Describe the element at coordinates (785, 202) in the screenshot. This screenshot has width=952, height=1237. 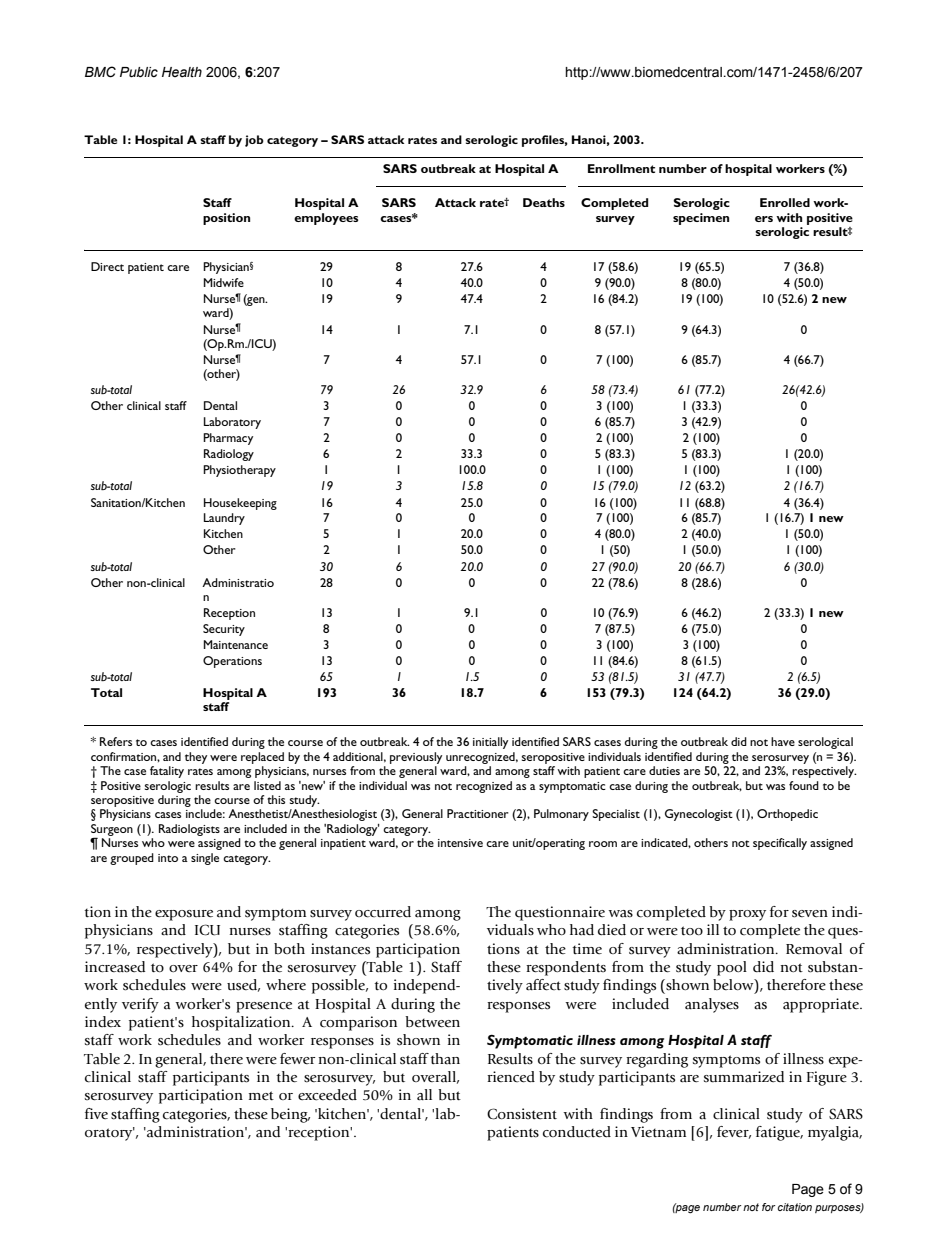
I see `Enrolled` at that location.
